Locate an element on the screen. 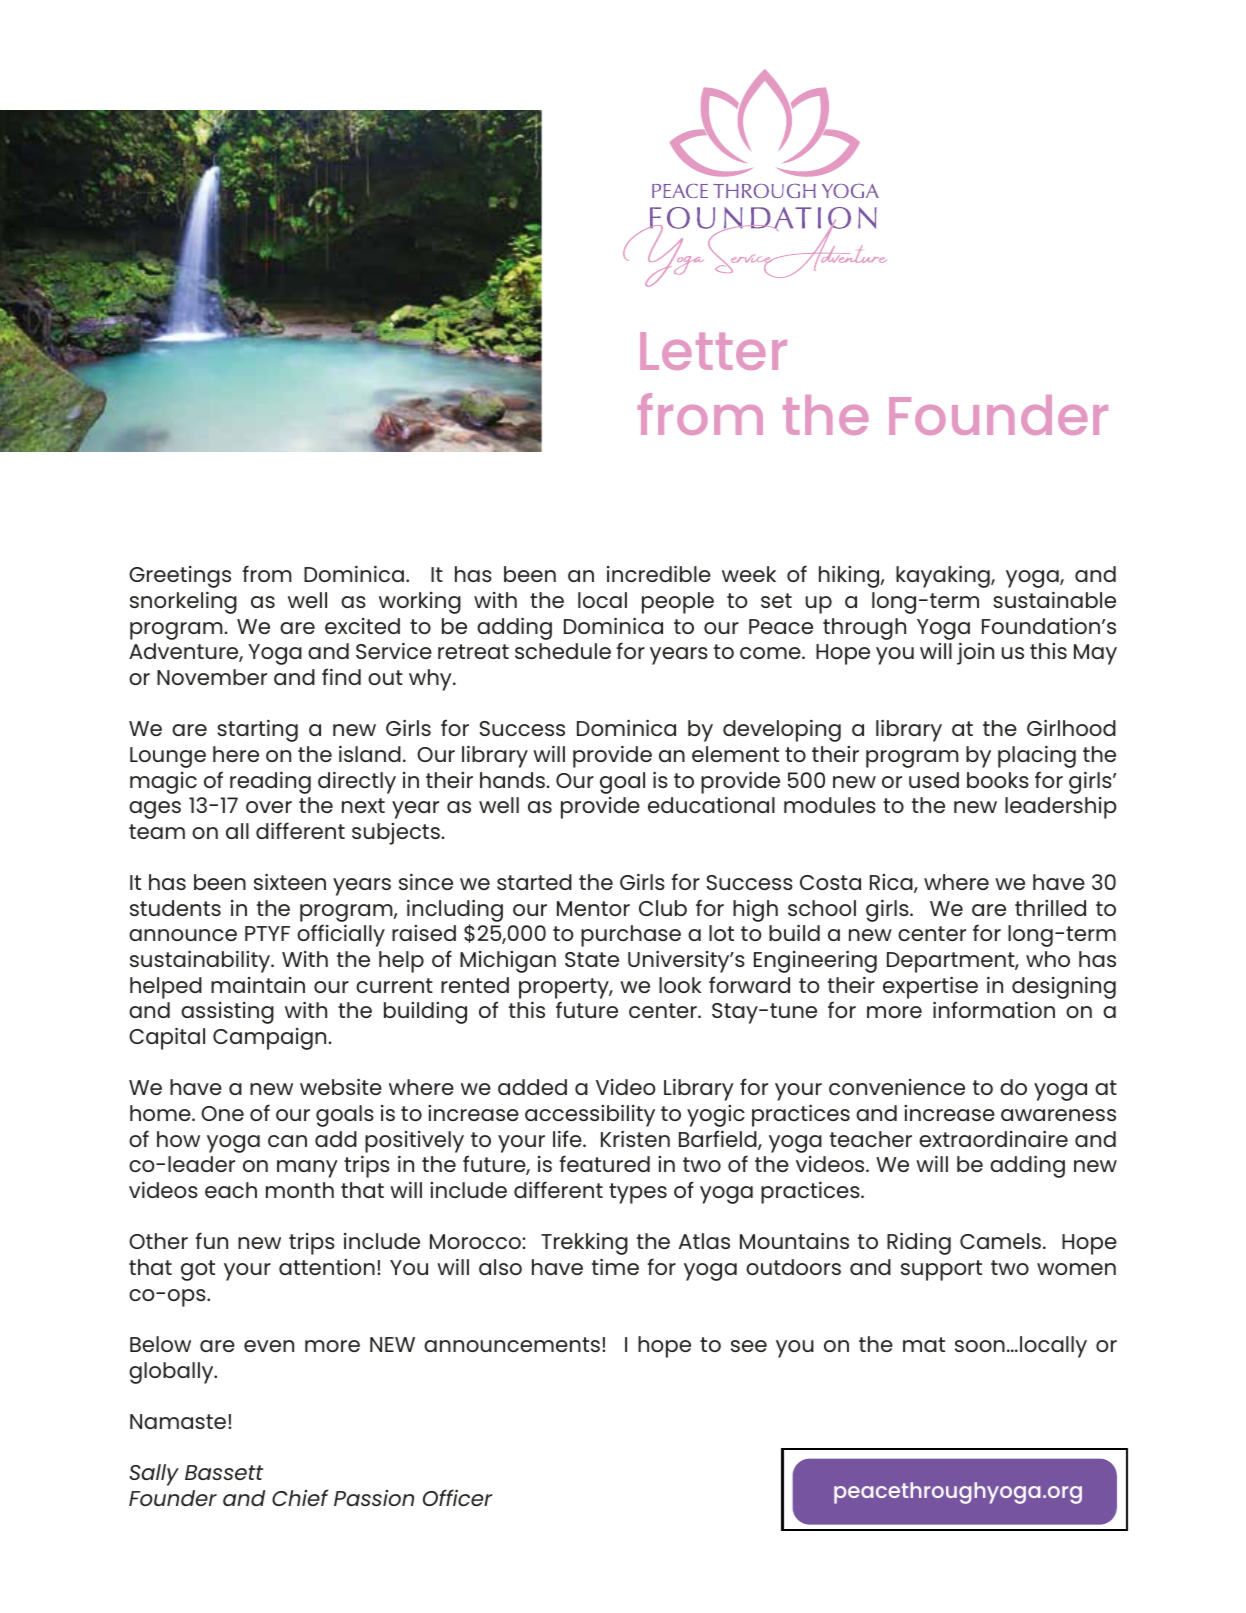 Image resolution: width=1246 pixels, height=1613 pixels. accessibility is located at coordinates (590, 1115).
